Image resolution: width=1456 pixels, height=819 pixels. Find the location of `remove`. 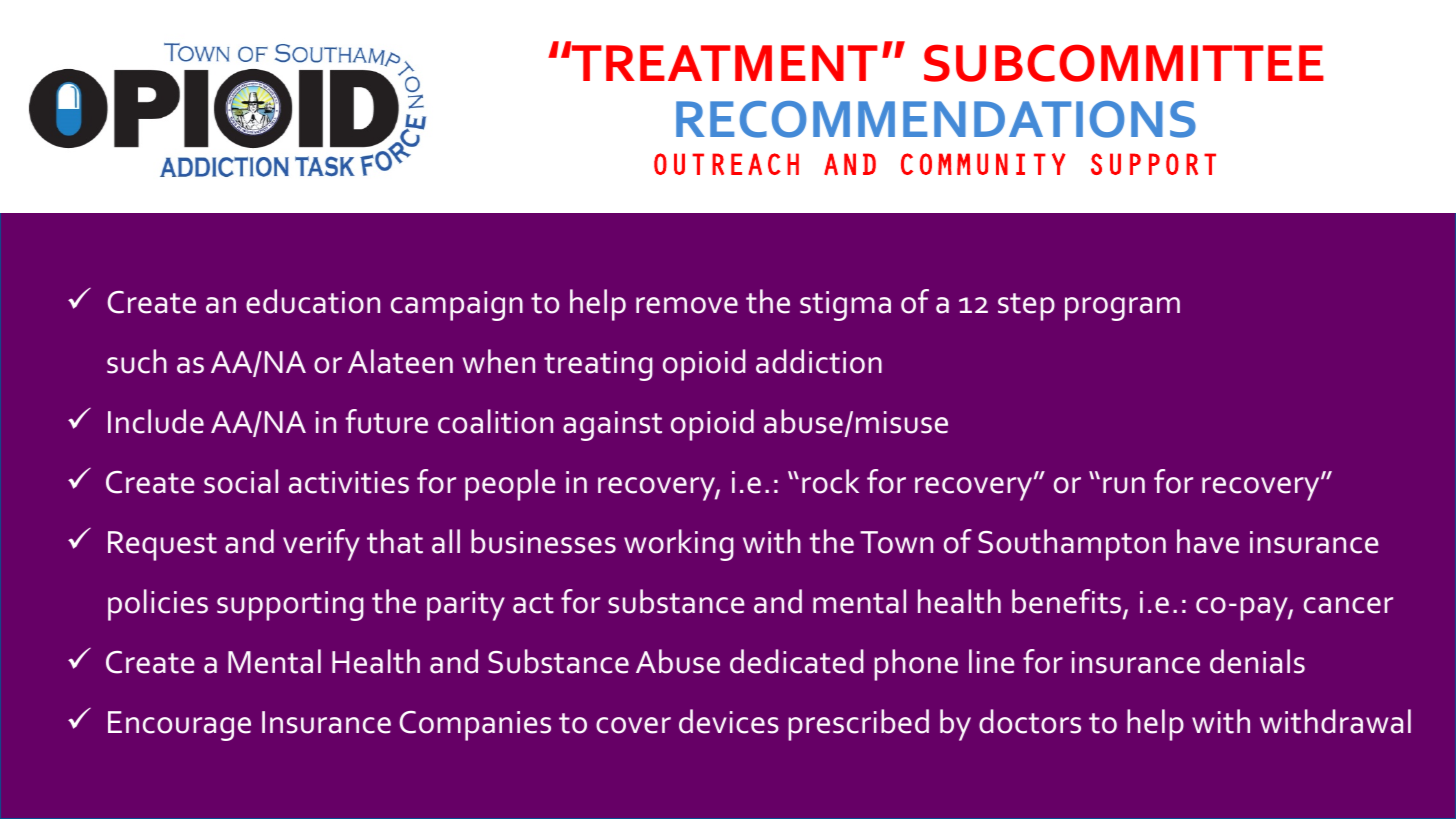

remove is located at coordinates (687, 305).
